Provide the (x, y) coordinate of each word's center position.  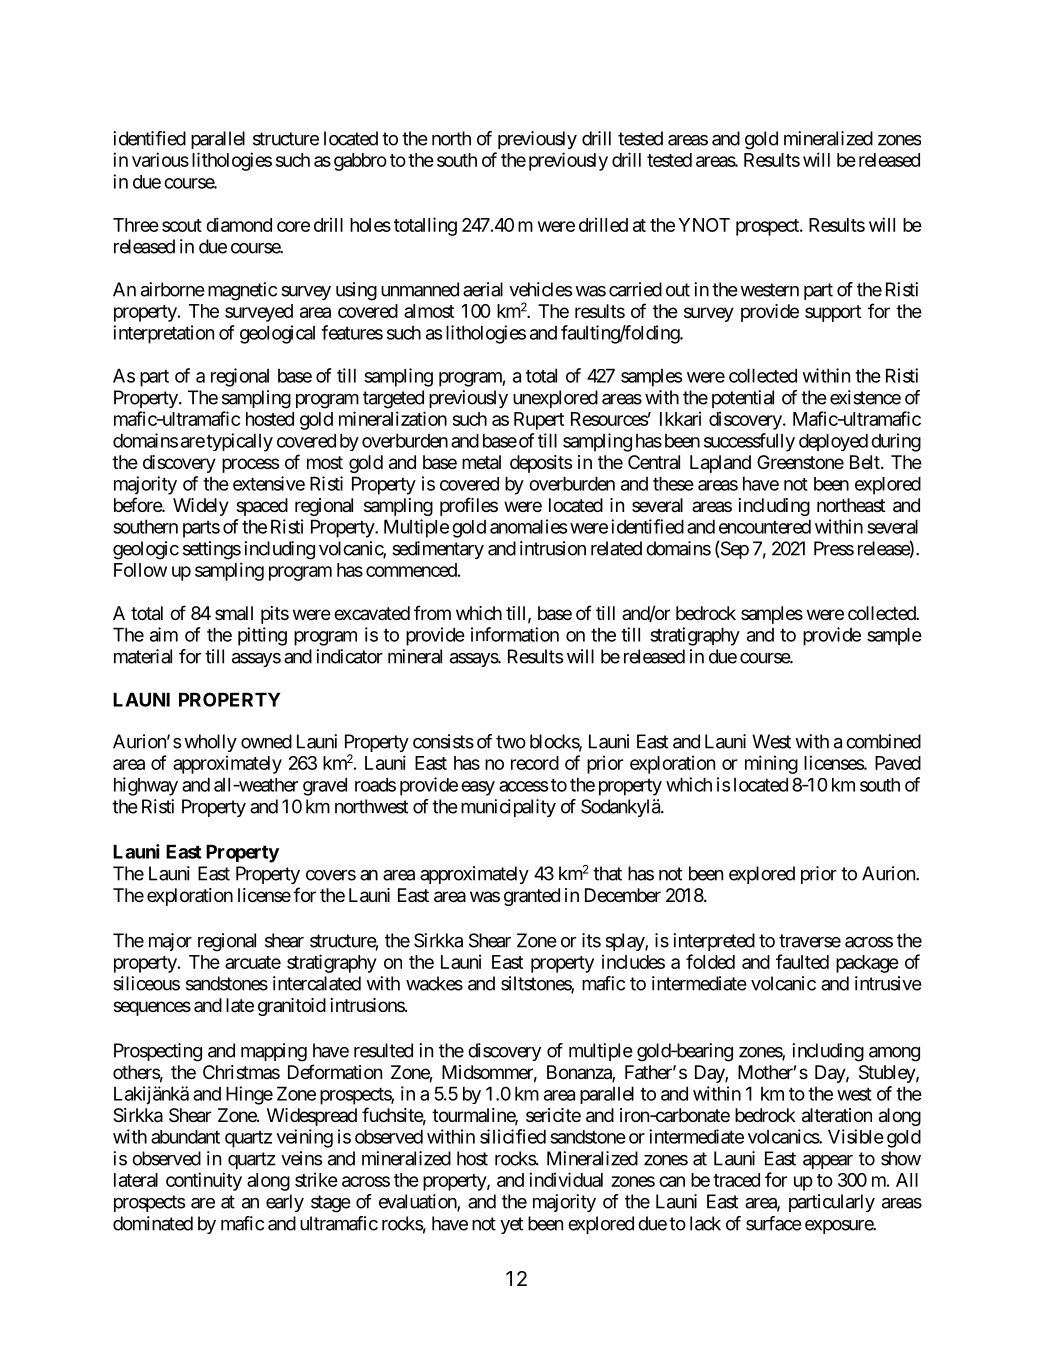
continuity (204, 1181)
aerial (483, 289)
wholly (210, 743)
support (833, 313)
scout (182, 225)
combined (883, 741)
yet (511, 1225)
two (511, 742)
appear (828, 1162)
